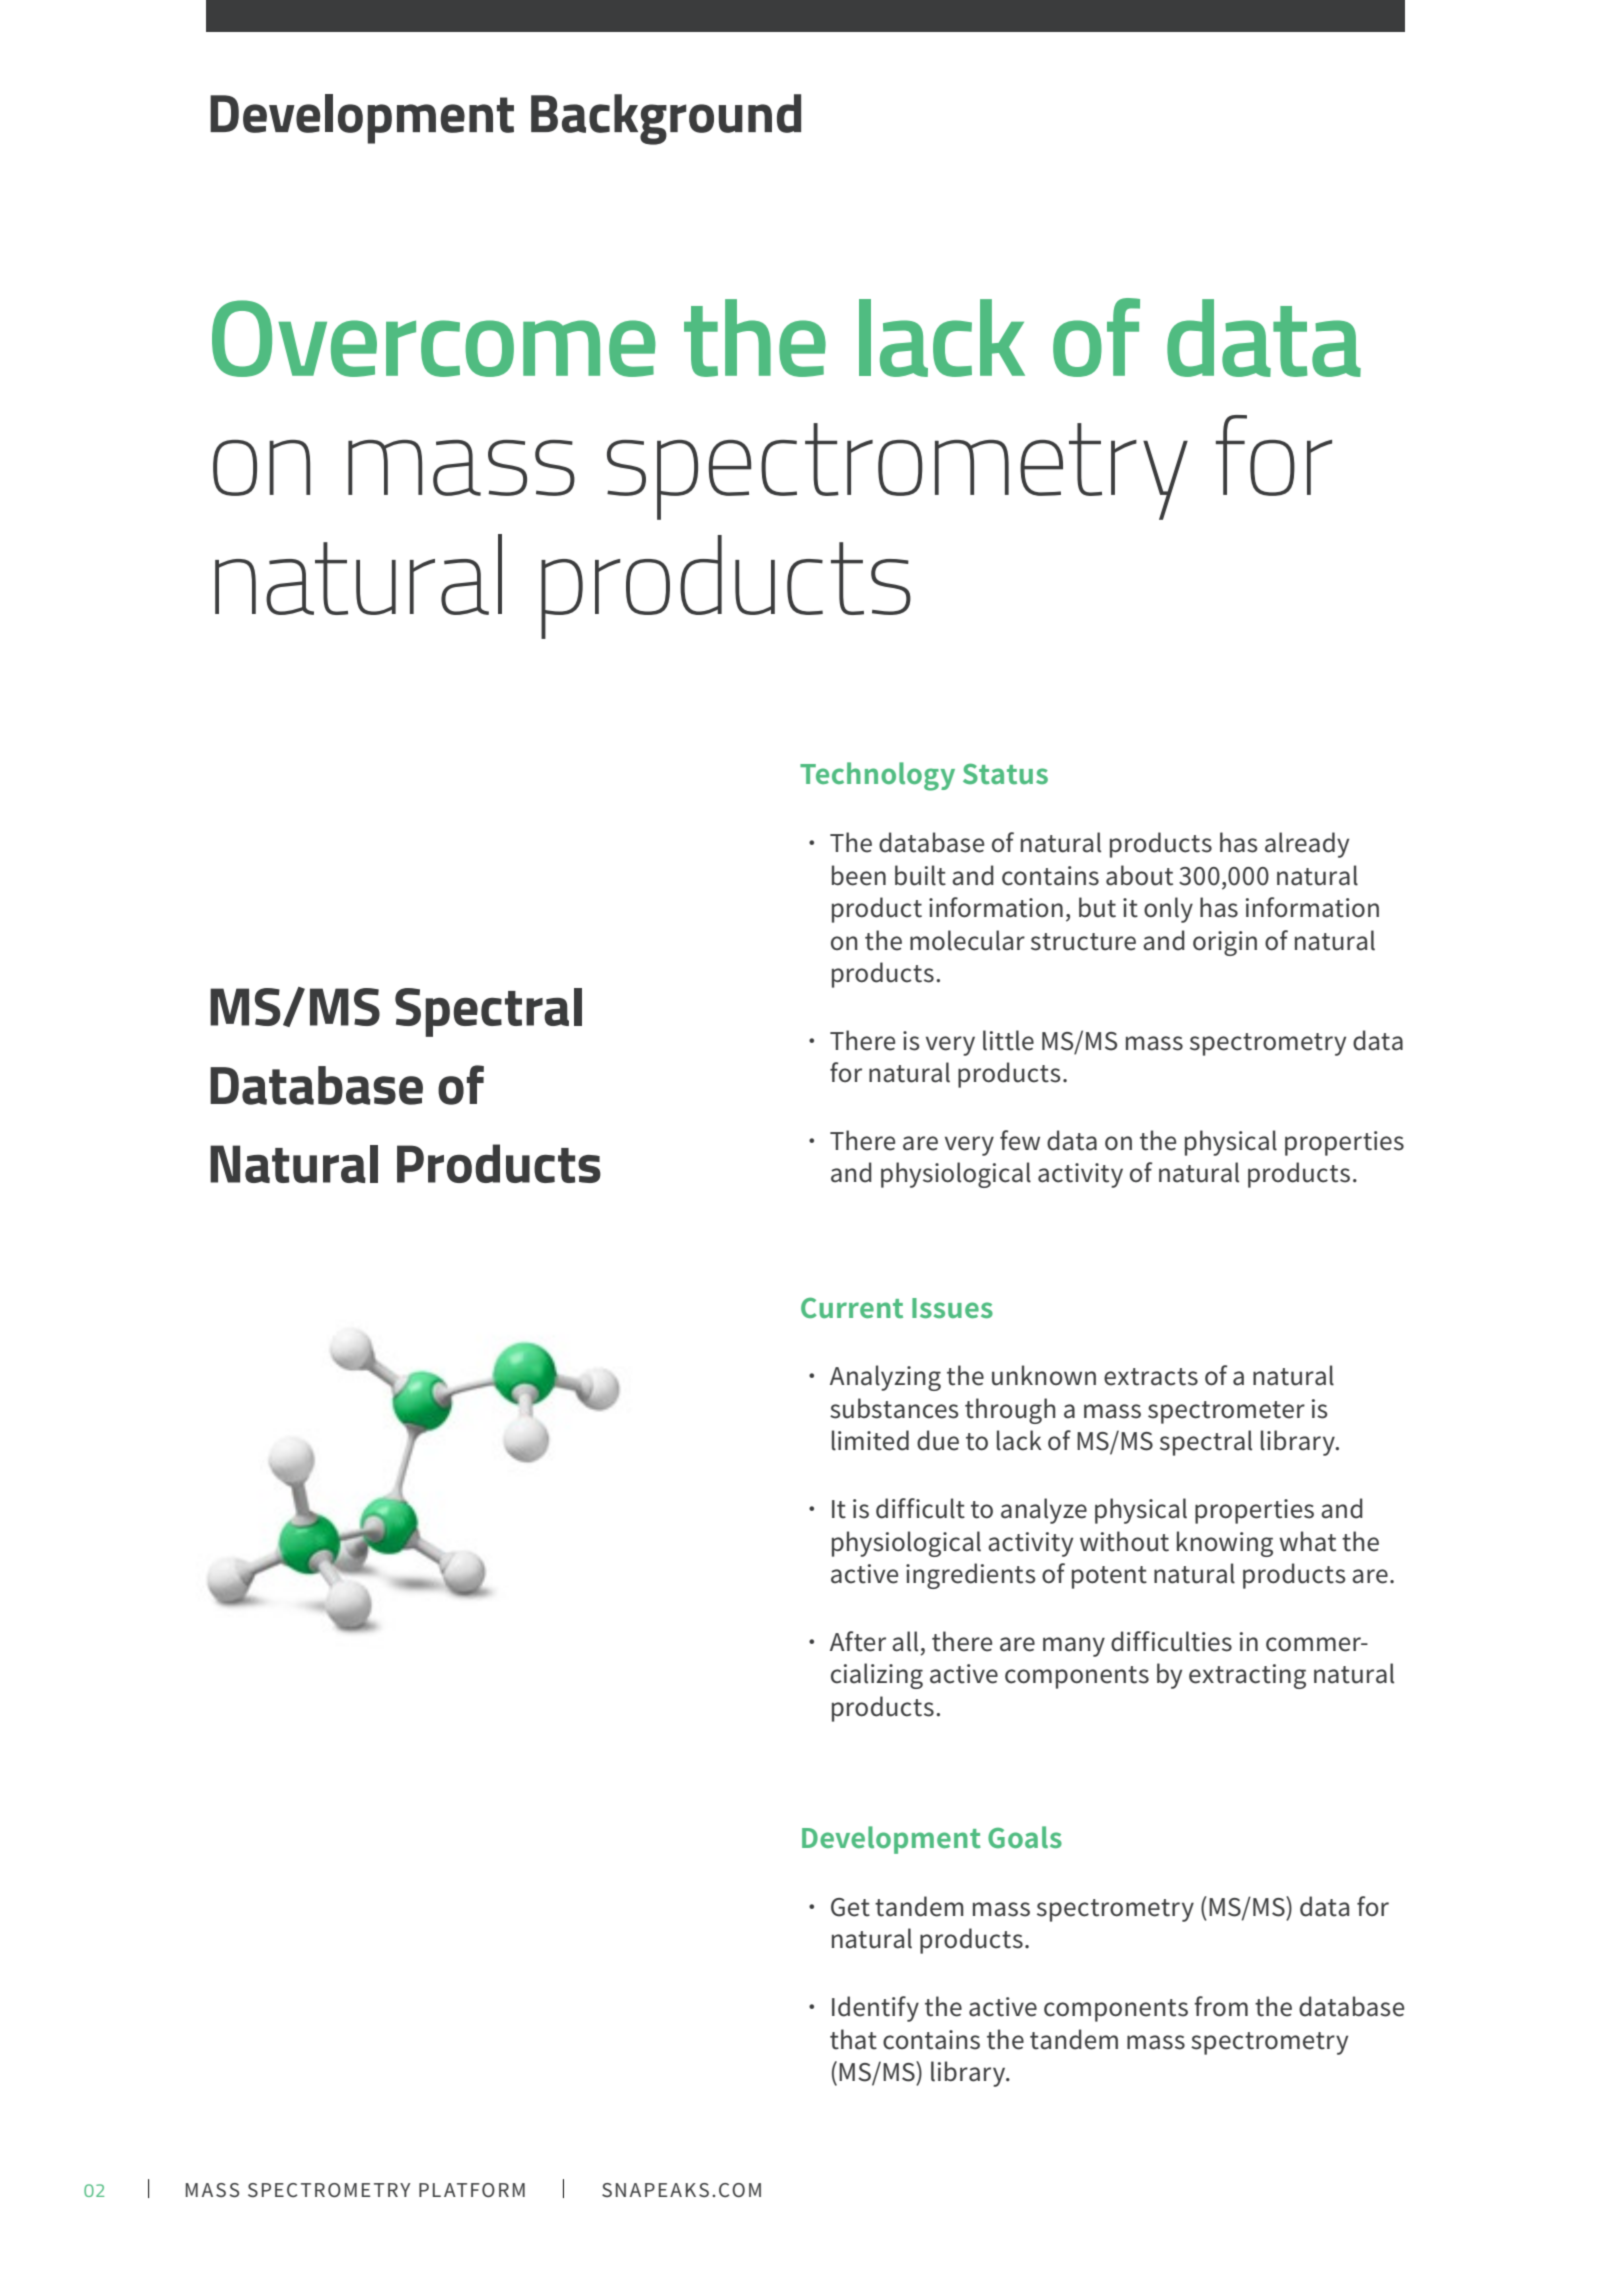  Describe the element at coordinates (858, 1641) in the image. I see `After` at that location.
